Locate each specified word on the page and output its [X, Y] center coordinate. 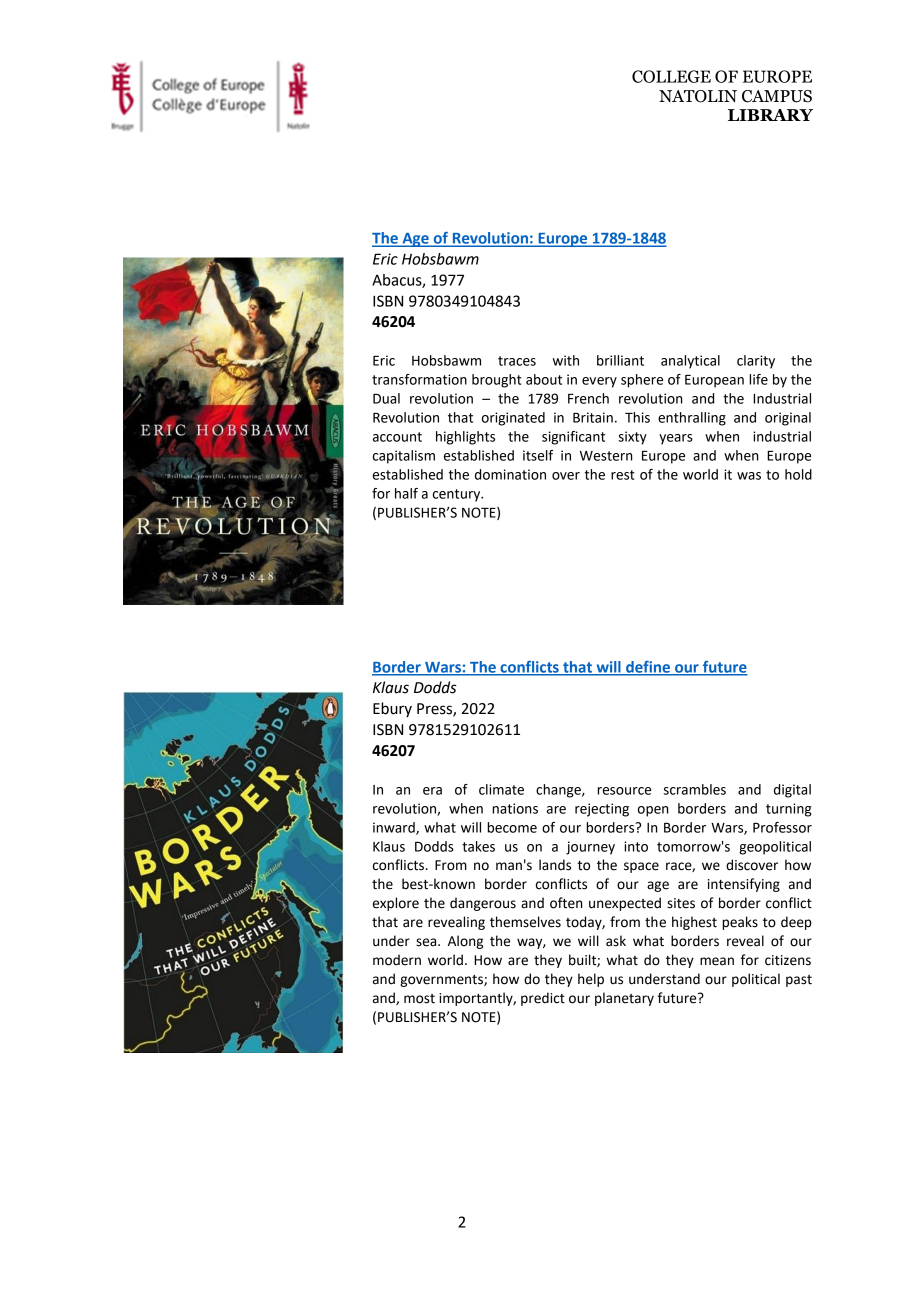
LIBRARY [770, 115]
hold [798, 474]
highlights [465, 438]
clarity [756, 362]
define [648, 668]
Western [606, 456]
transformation [419, 379]
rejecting [602, 810]
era [432, 791]
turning [789, 810]
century [458, 495]
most [419, 999]
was [749, 476]
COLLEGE [671, 76]
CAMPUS [777, 96]
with [566, 360]
